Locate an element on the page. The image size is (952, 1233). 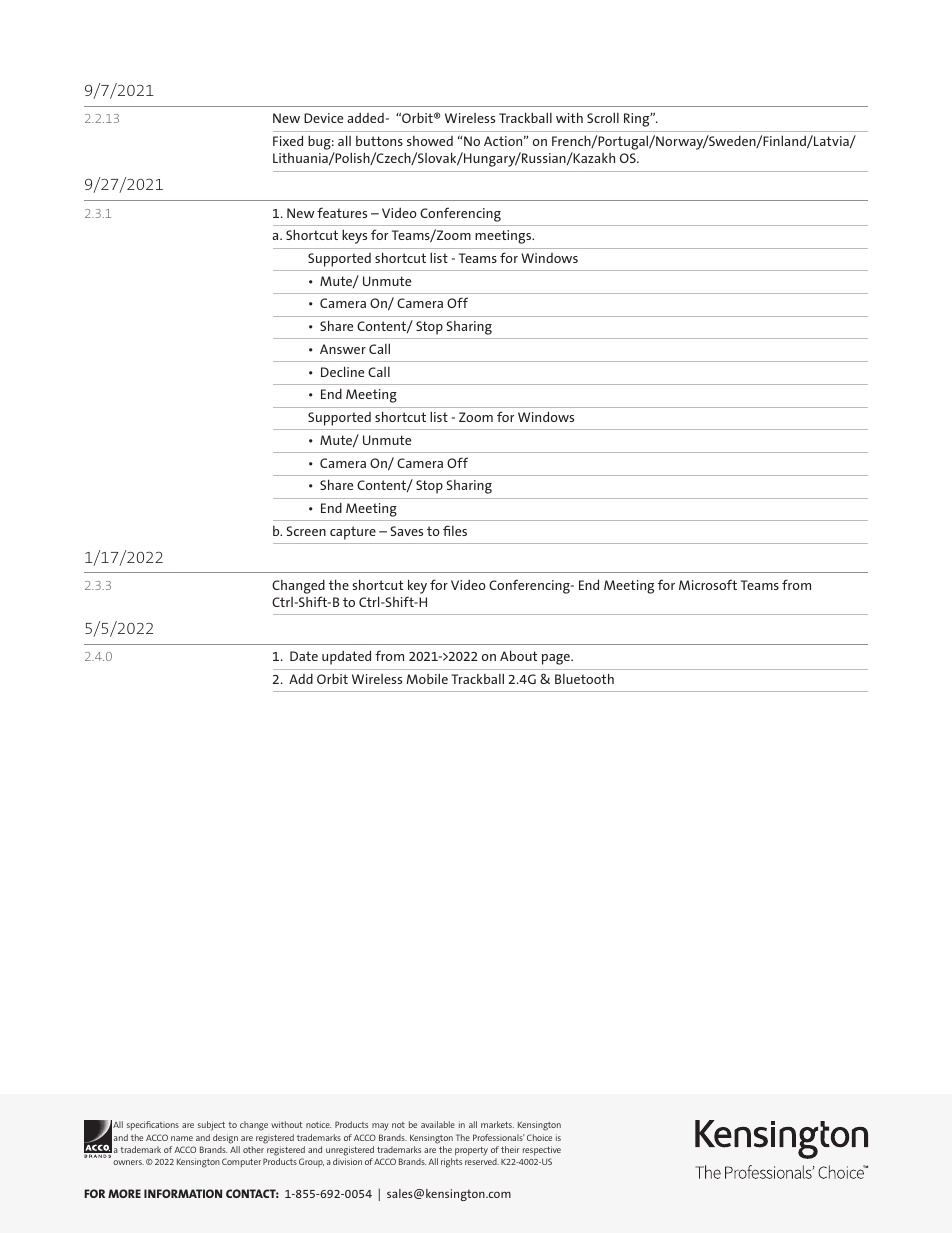
Scroll is located at coordinates (603, 117).
